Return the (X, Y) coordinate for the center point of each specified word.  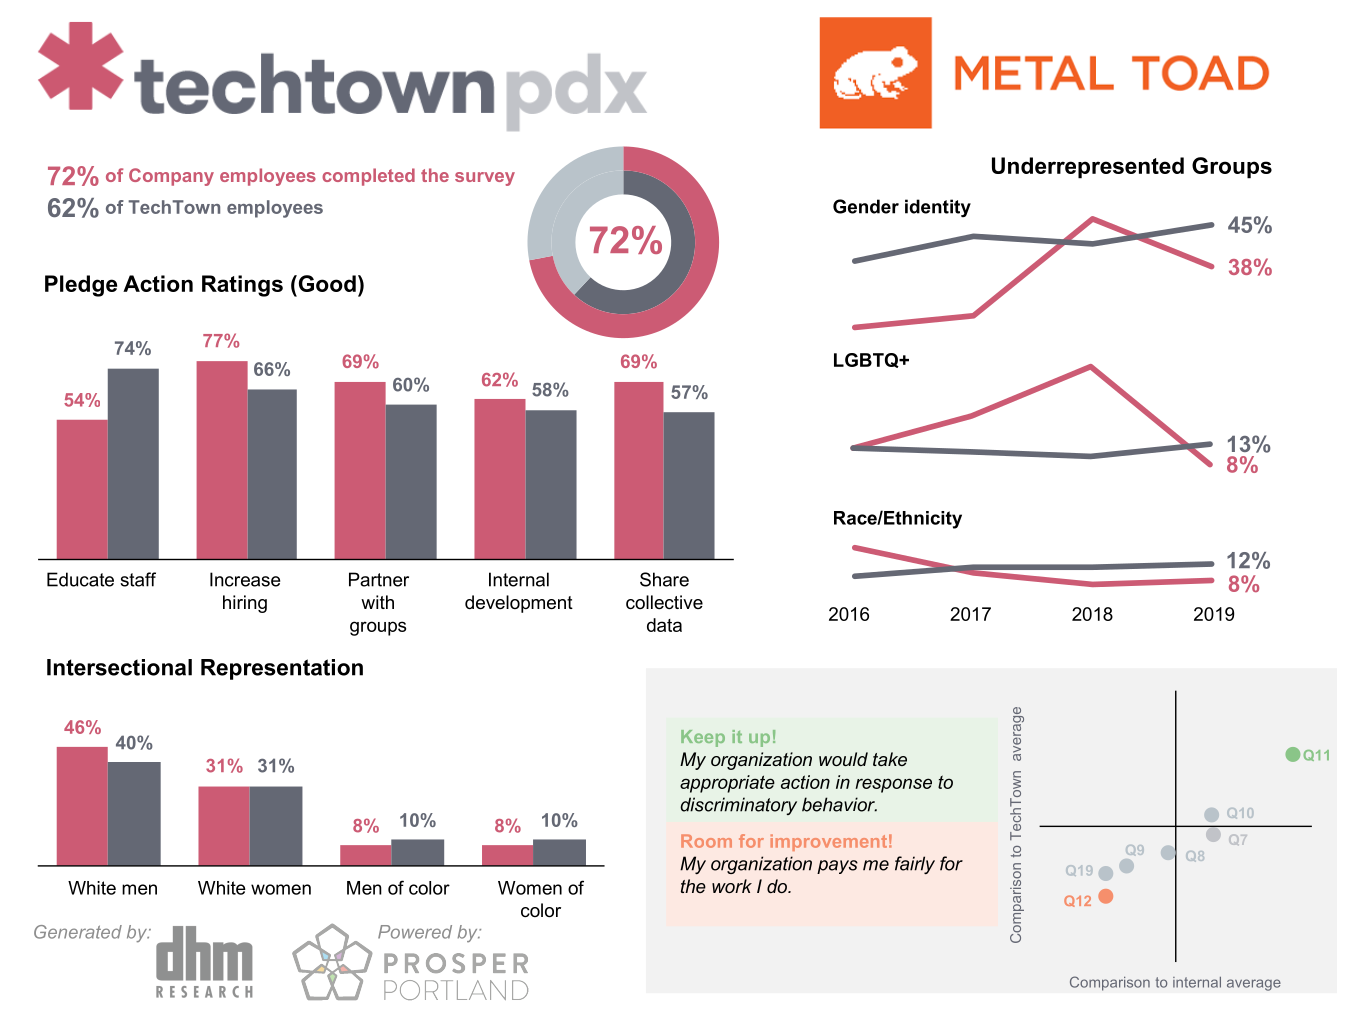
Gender (866, 206)
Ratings (242, 286)
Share (664, 579)
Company (171, 177)
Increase (245, 579)
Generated (78, 932)
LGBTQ (867, 360)
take (890, 759)
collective (664, 602)
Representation (282, 669)
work (732, 886)
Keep (703, 738)
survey (485, 179)
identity (938, 208)
